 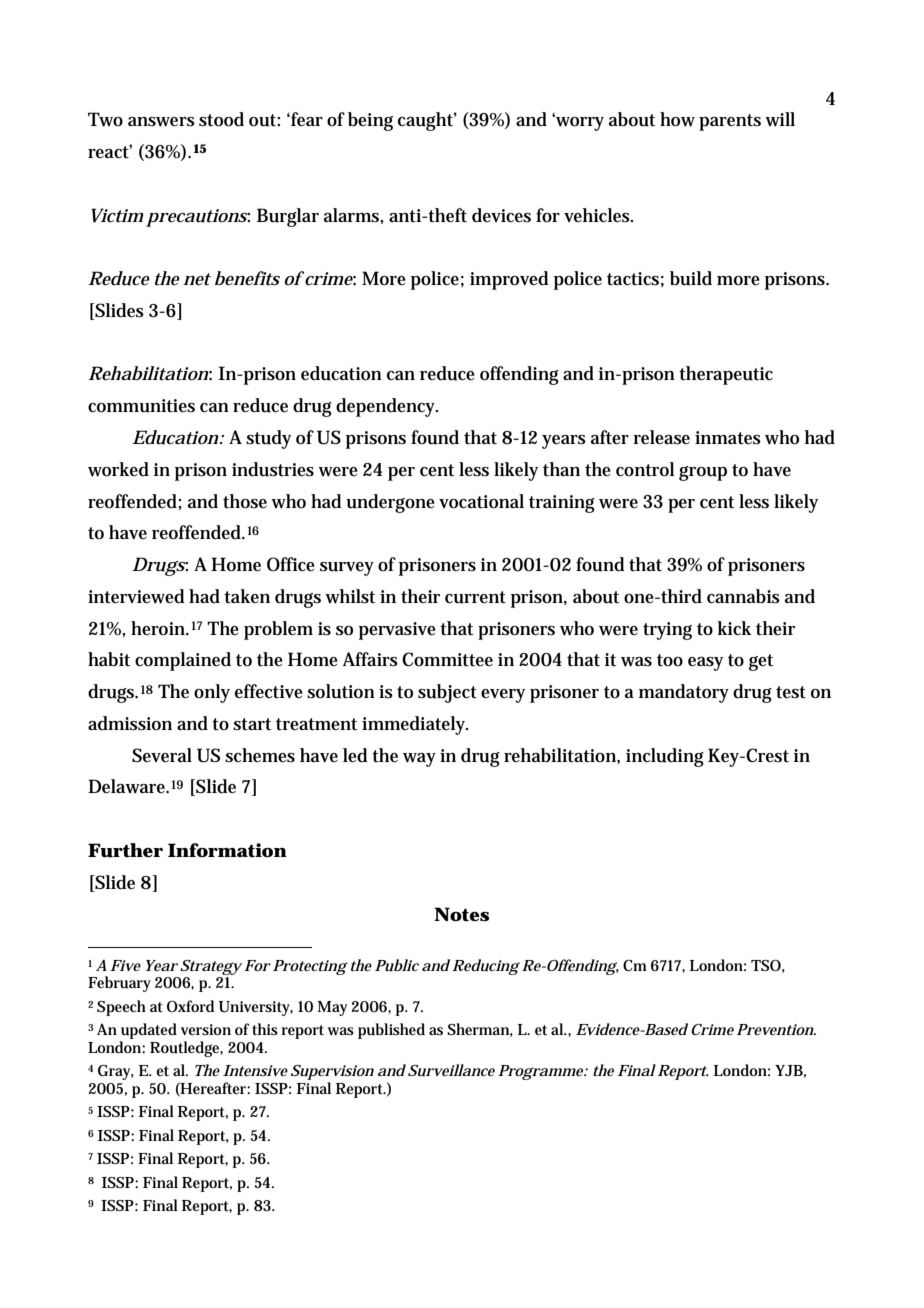 I want to click on parents, so click(x=730, y=122).
